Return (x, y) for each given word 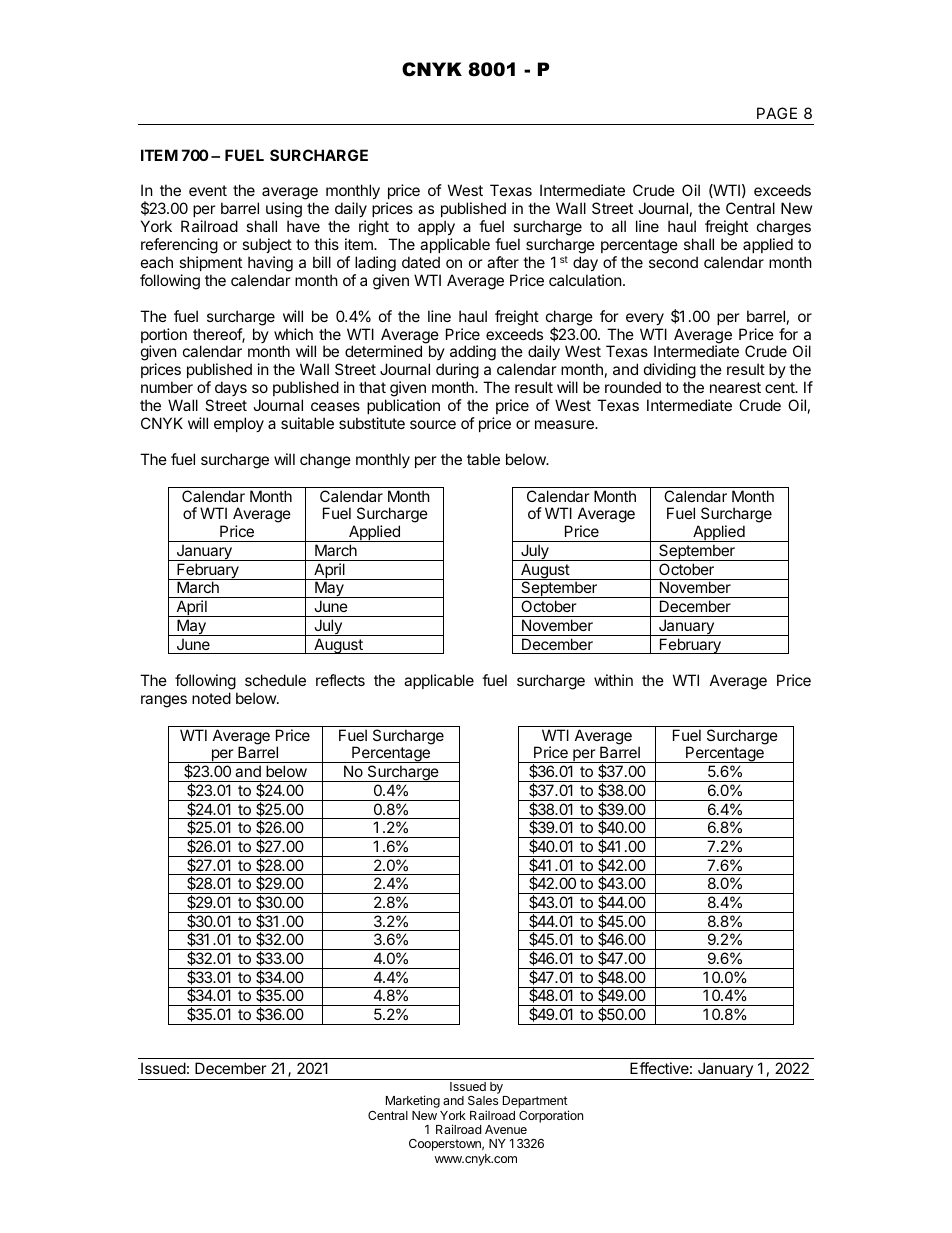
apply (436, 227)
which (293, 334)
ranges (164, 701)
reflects (340, 680)
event (208, 190)
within (613, 680)
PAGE (777, 113)
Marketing (413, 1101)
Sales (483, 1100)
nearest (735, 387)
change (325, 461)
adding (473, 354)
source (433, 424)
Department (536, 1103)
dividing (669, 372)
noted (211, 698)
